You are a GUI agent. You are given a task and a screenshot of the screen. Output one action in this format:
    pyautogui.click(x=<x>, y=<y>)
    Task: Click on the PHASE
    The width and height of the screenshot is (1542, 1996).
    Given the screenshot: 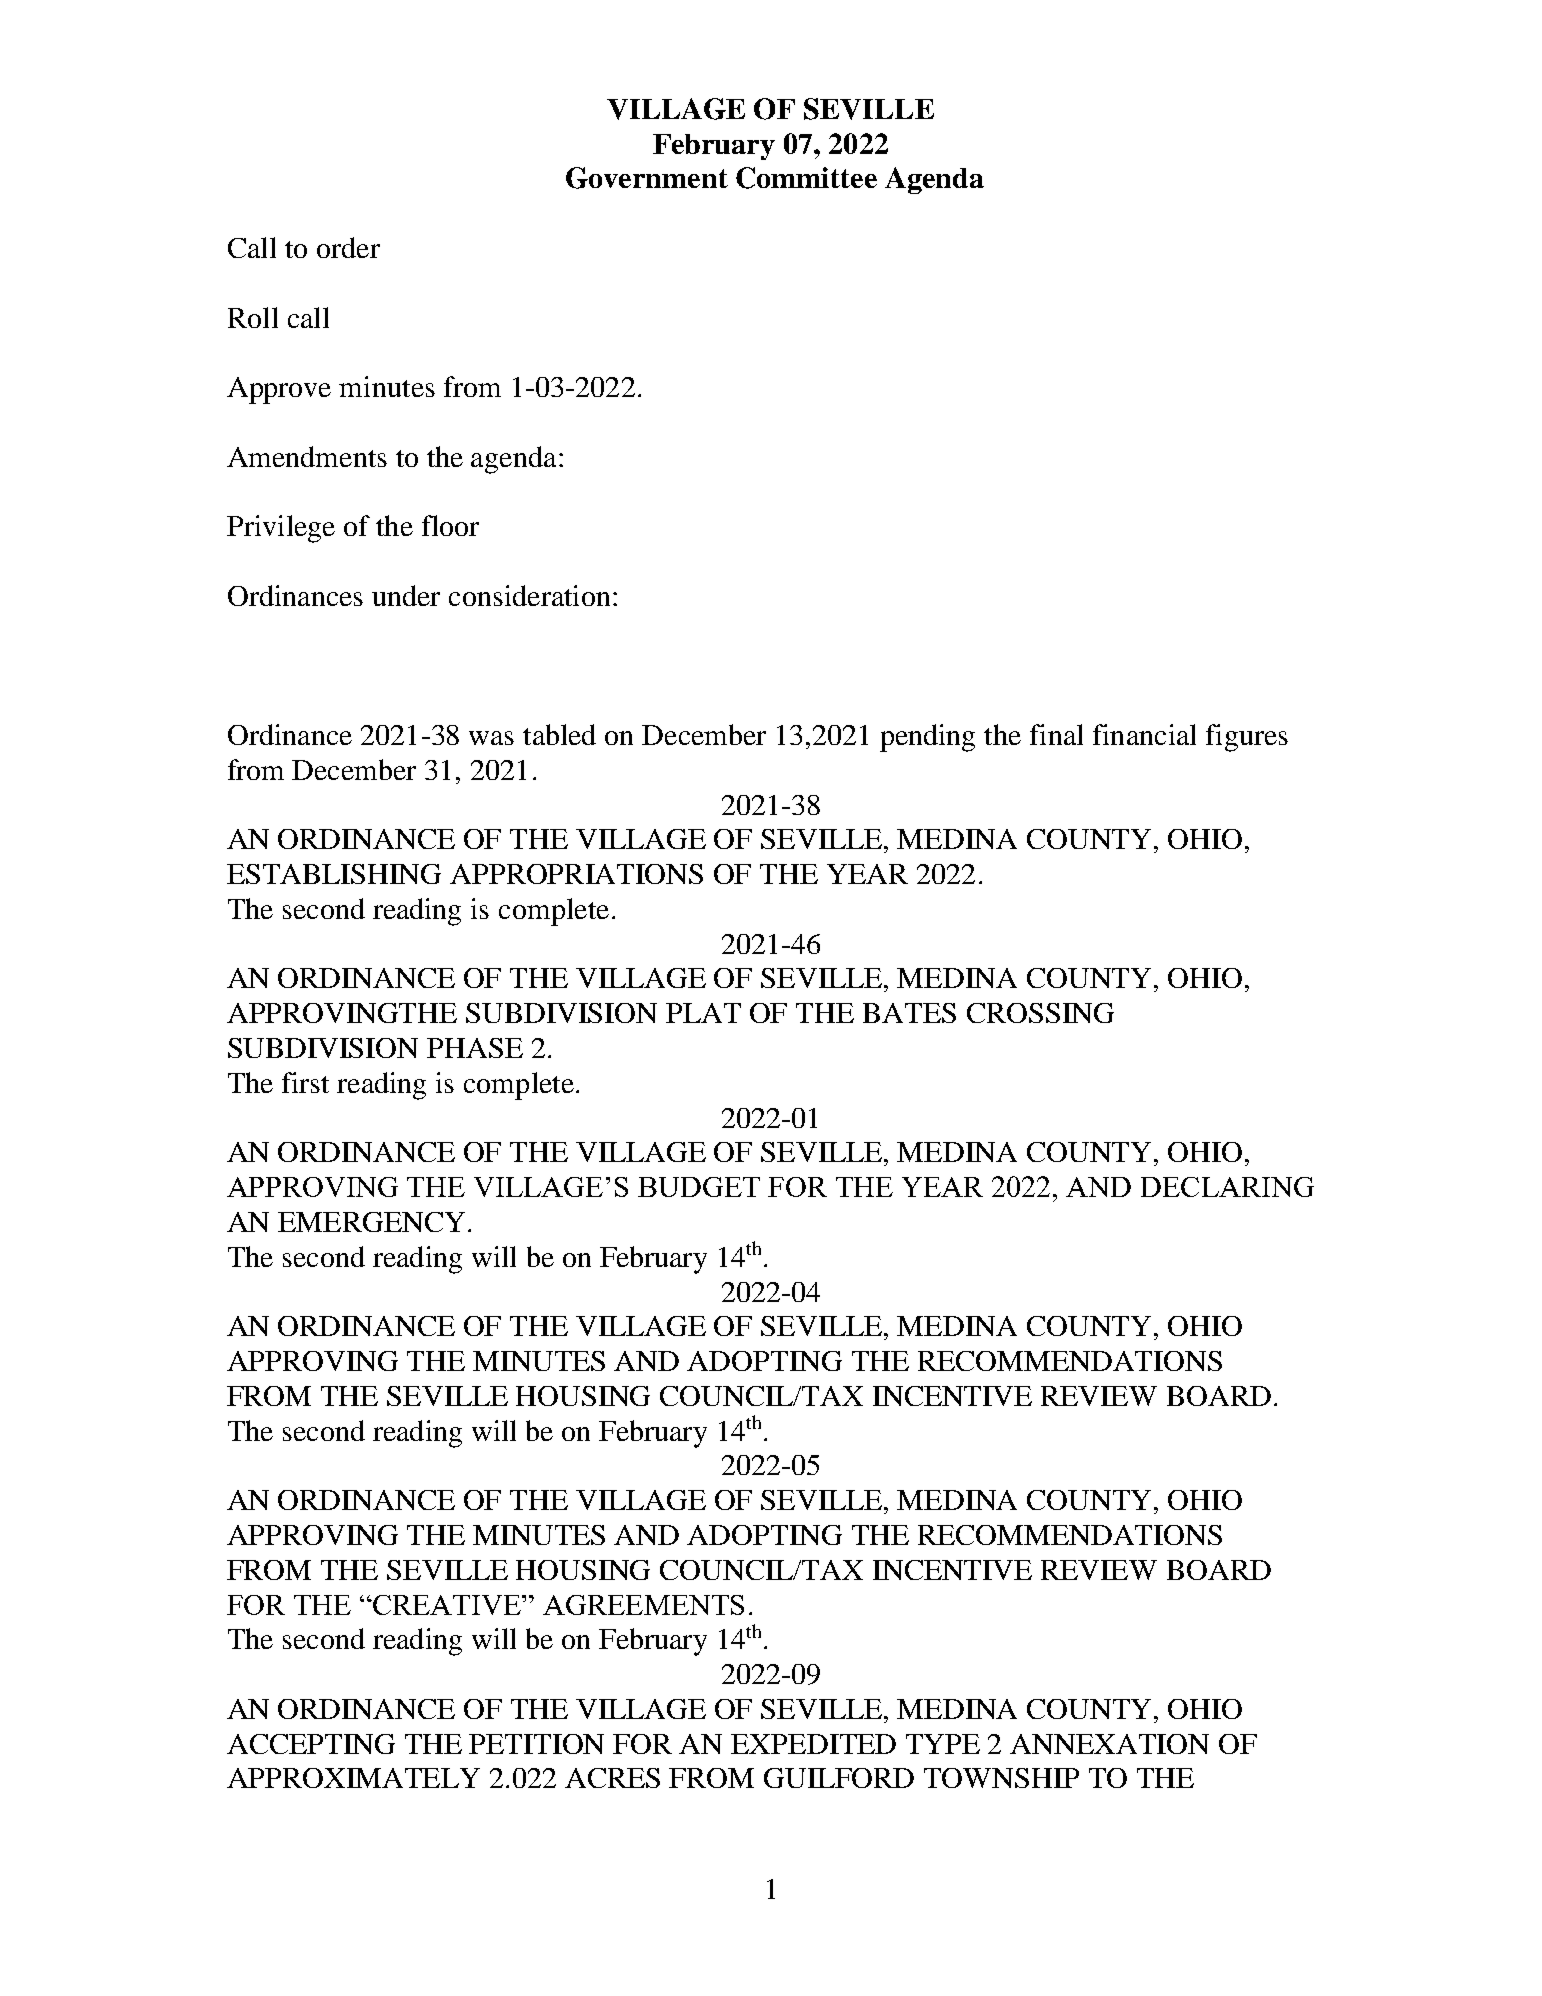 What is the action you would take?
    pyautogui.click(x=475, y=1048)
